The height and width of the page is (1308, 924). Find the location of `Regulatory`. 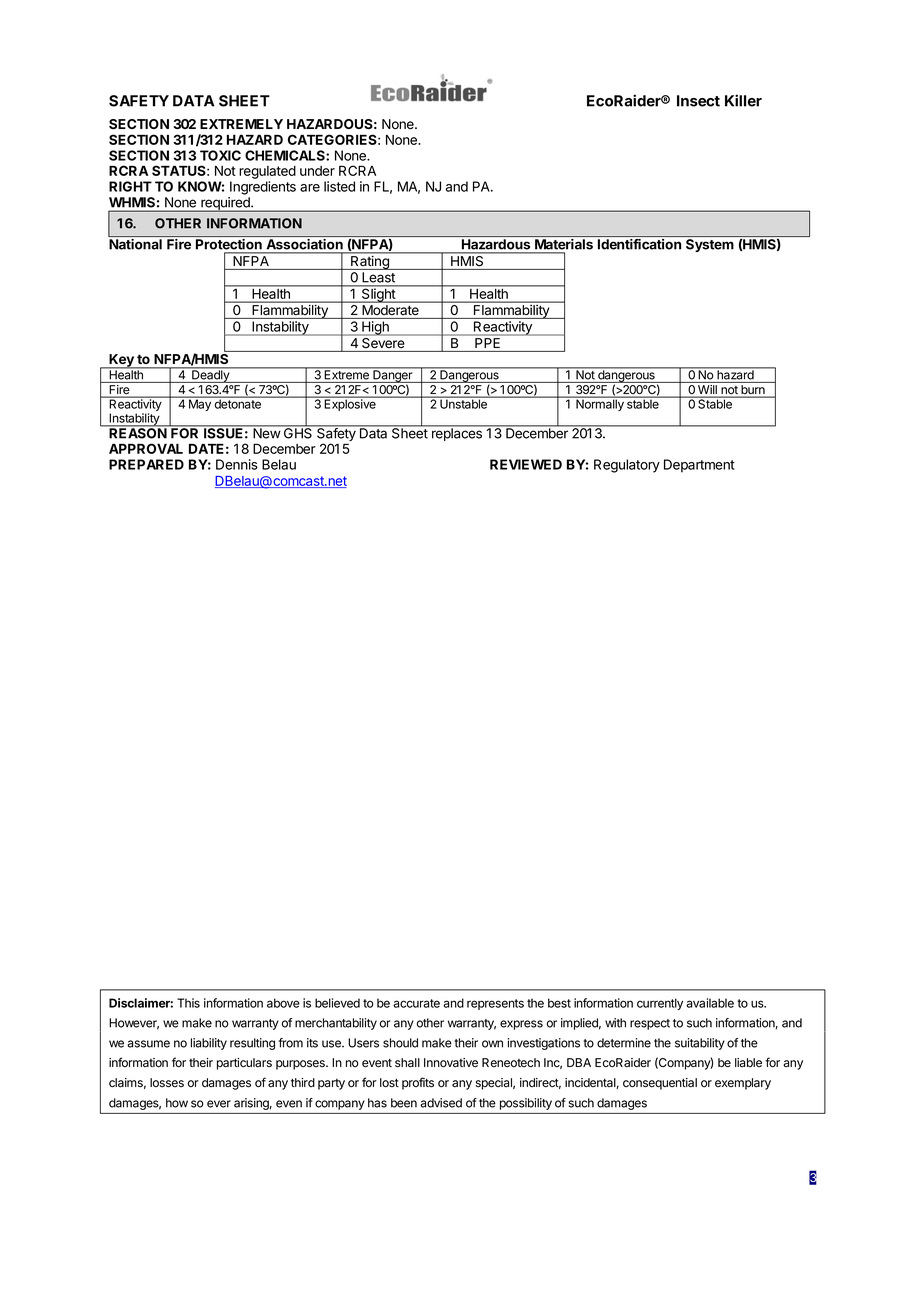

Regulatory is located at coordinates (627, 466).
